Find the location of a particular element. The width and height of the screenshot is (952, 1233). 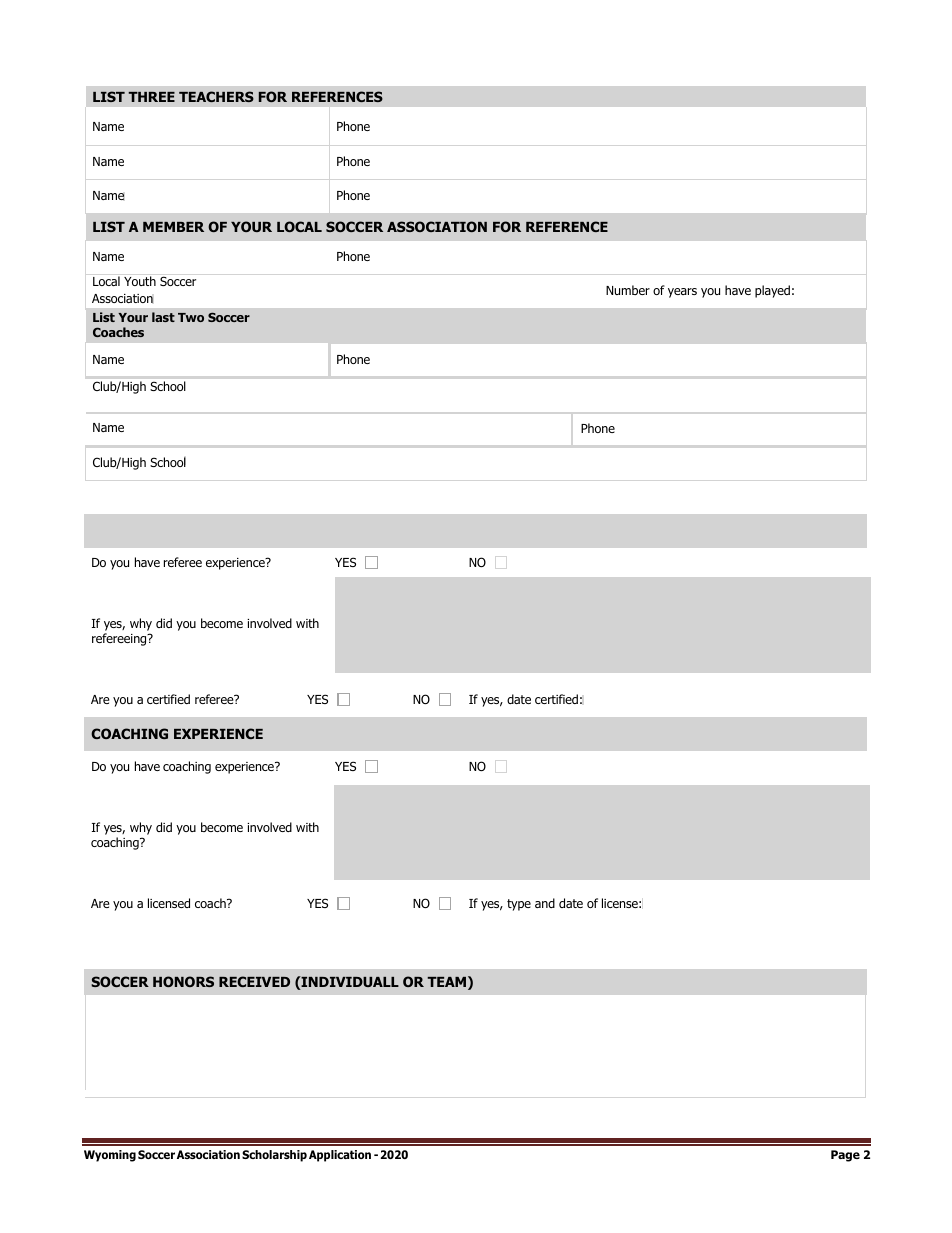

years is located at coordinates (682, 293).
